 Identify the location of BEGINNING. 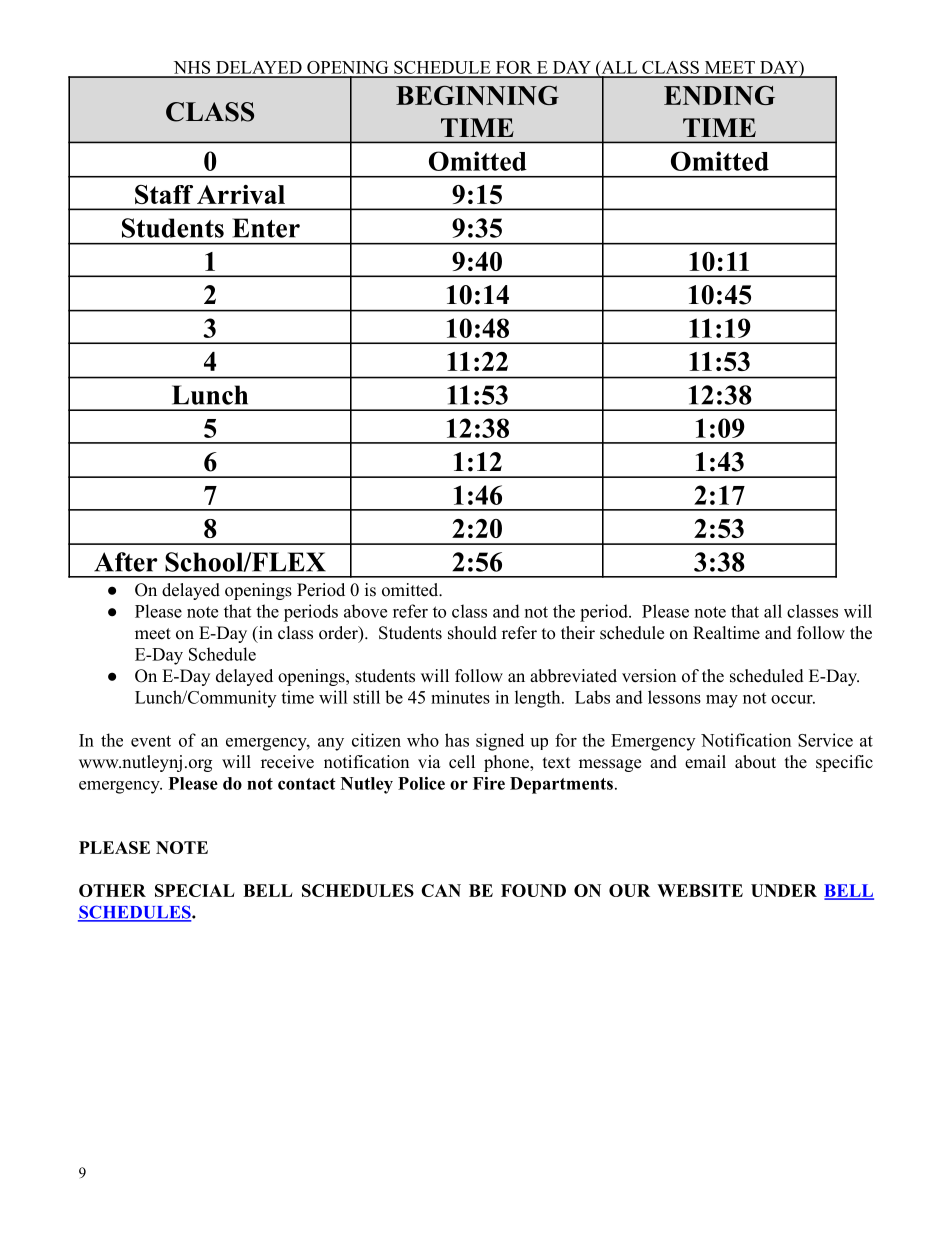
(477, 95).
